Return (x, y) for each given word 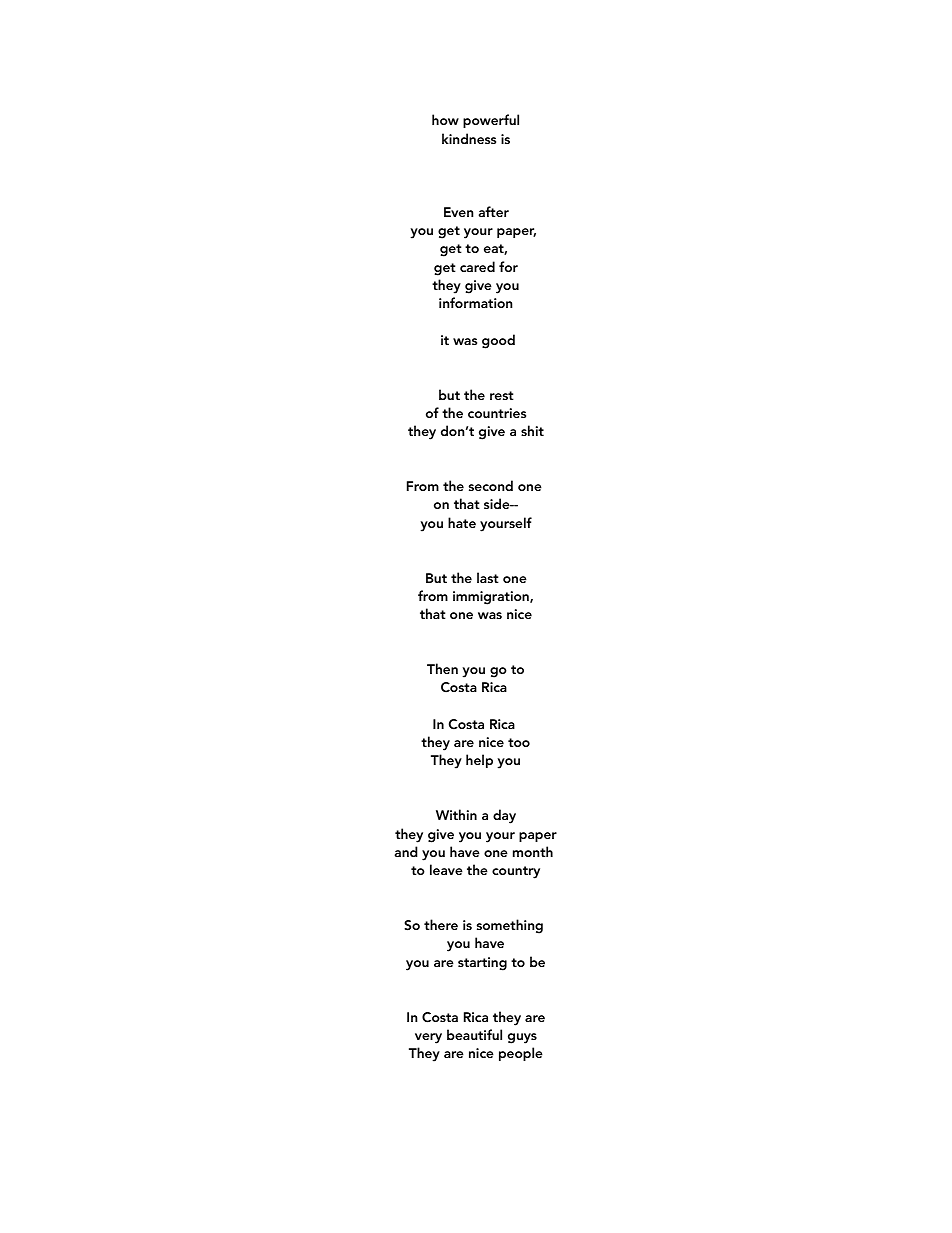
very (428, 1038)
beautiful (474, 1034)
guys (522, 1038)
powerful (491, 121)
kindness (469, 138)
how (445, 119)
